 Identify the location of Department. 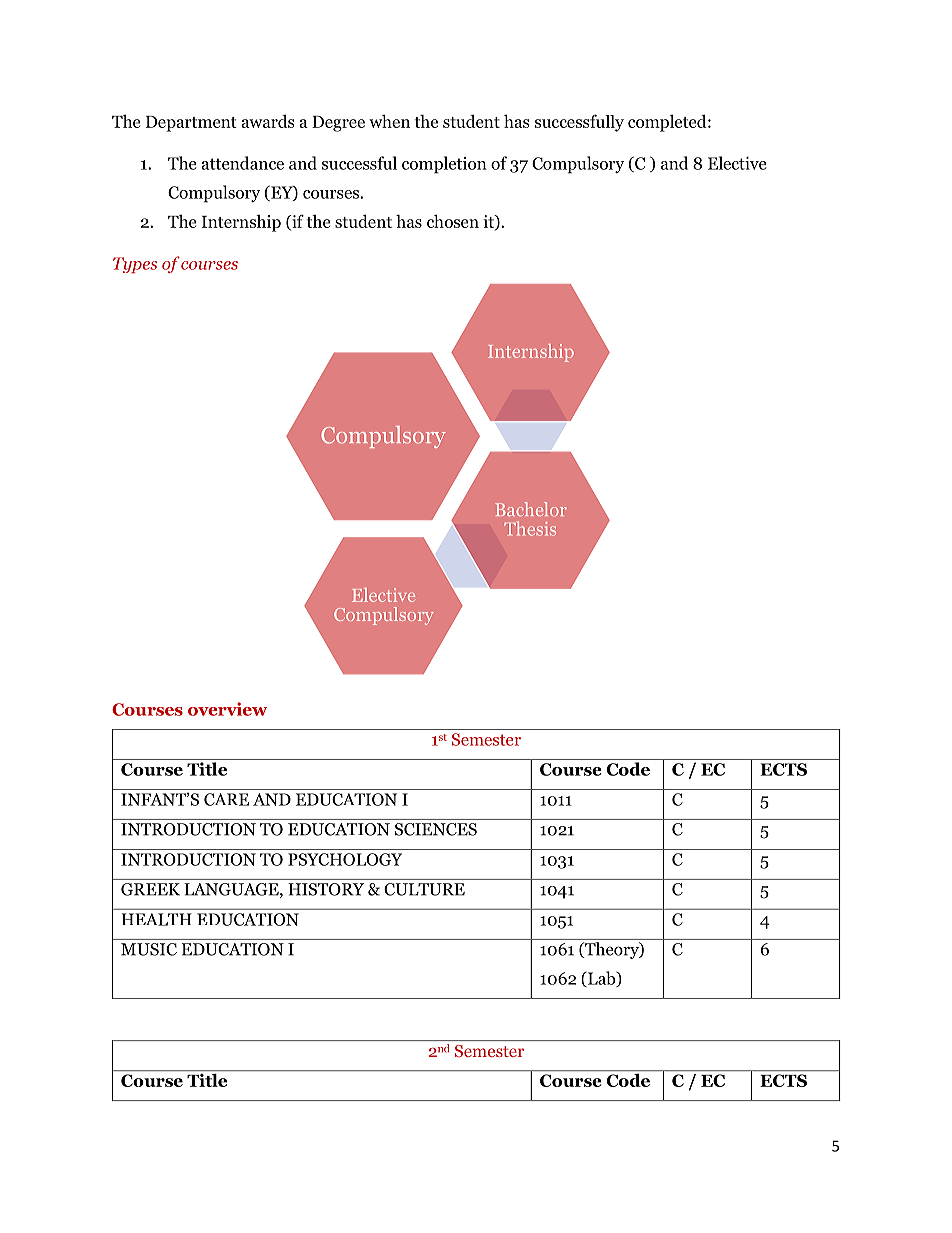
(191, 124).
